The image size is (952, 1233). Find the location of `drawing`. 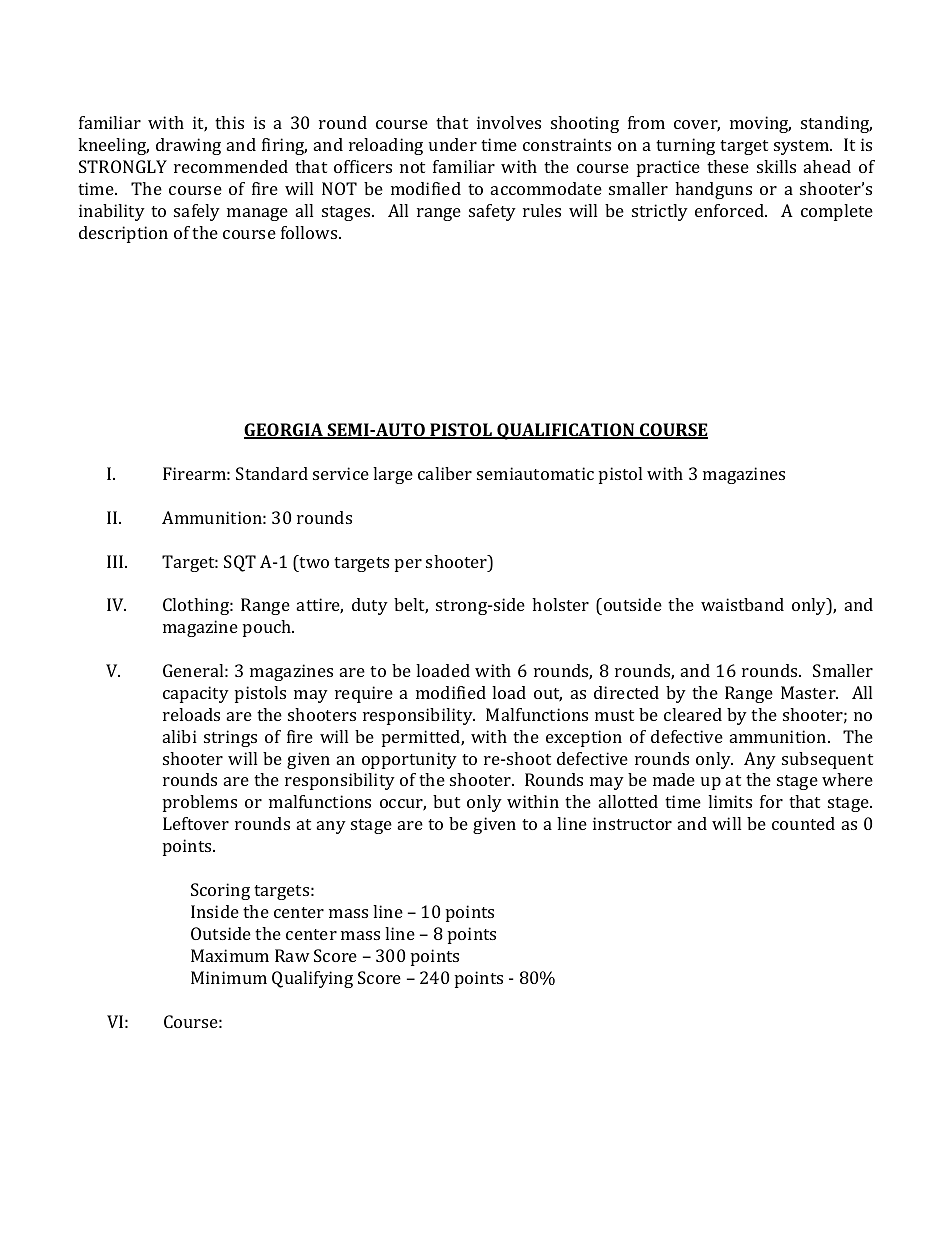

drawing is located at coordinates (188, 146).
